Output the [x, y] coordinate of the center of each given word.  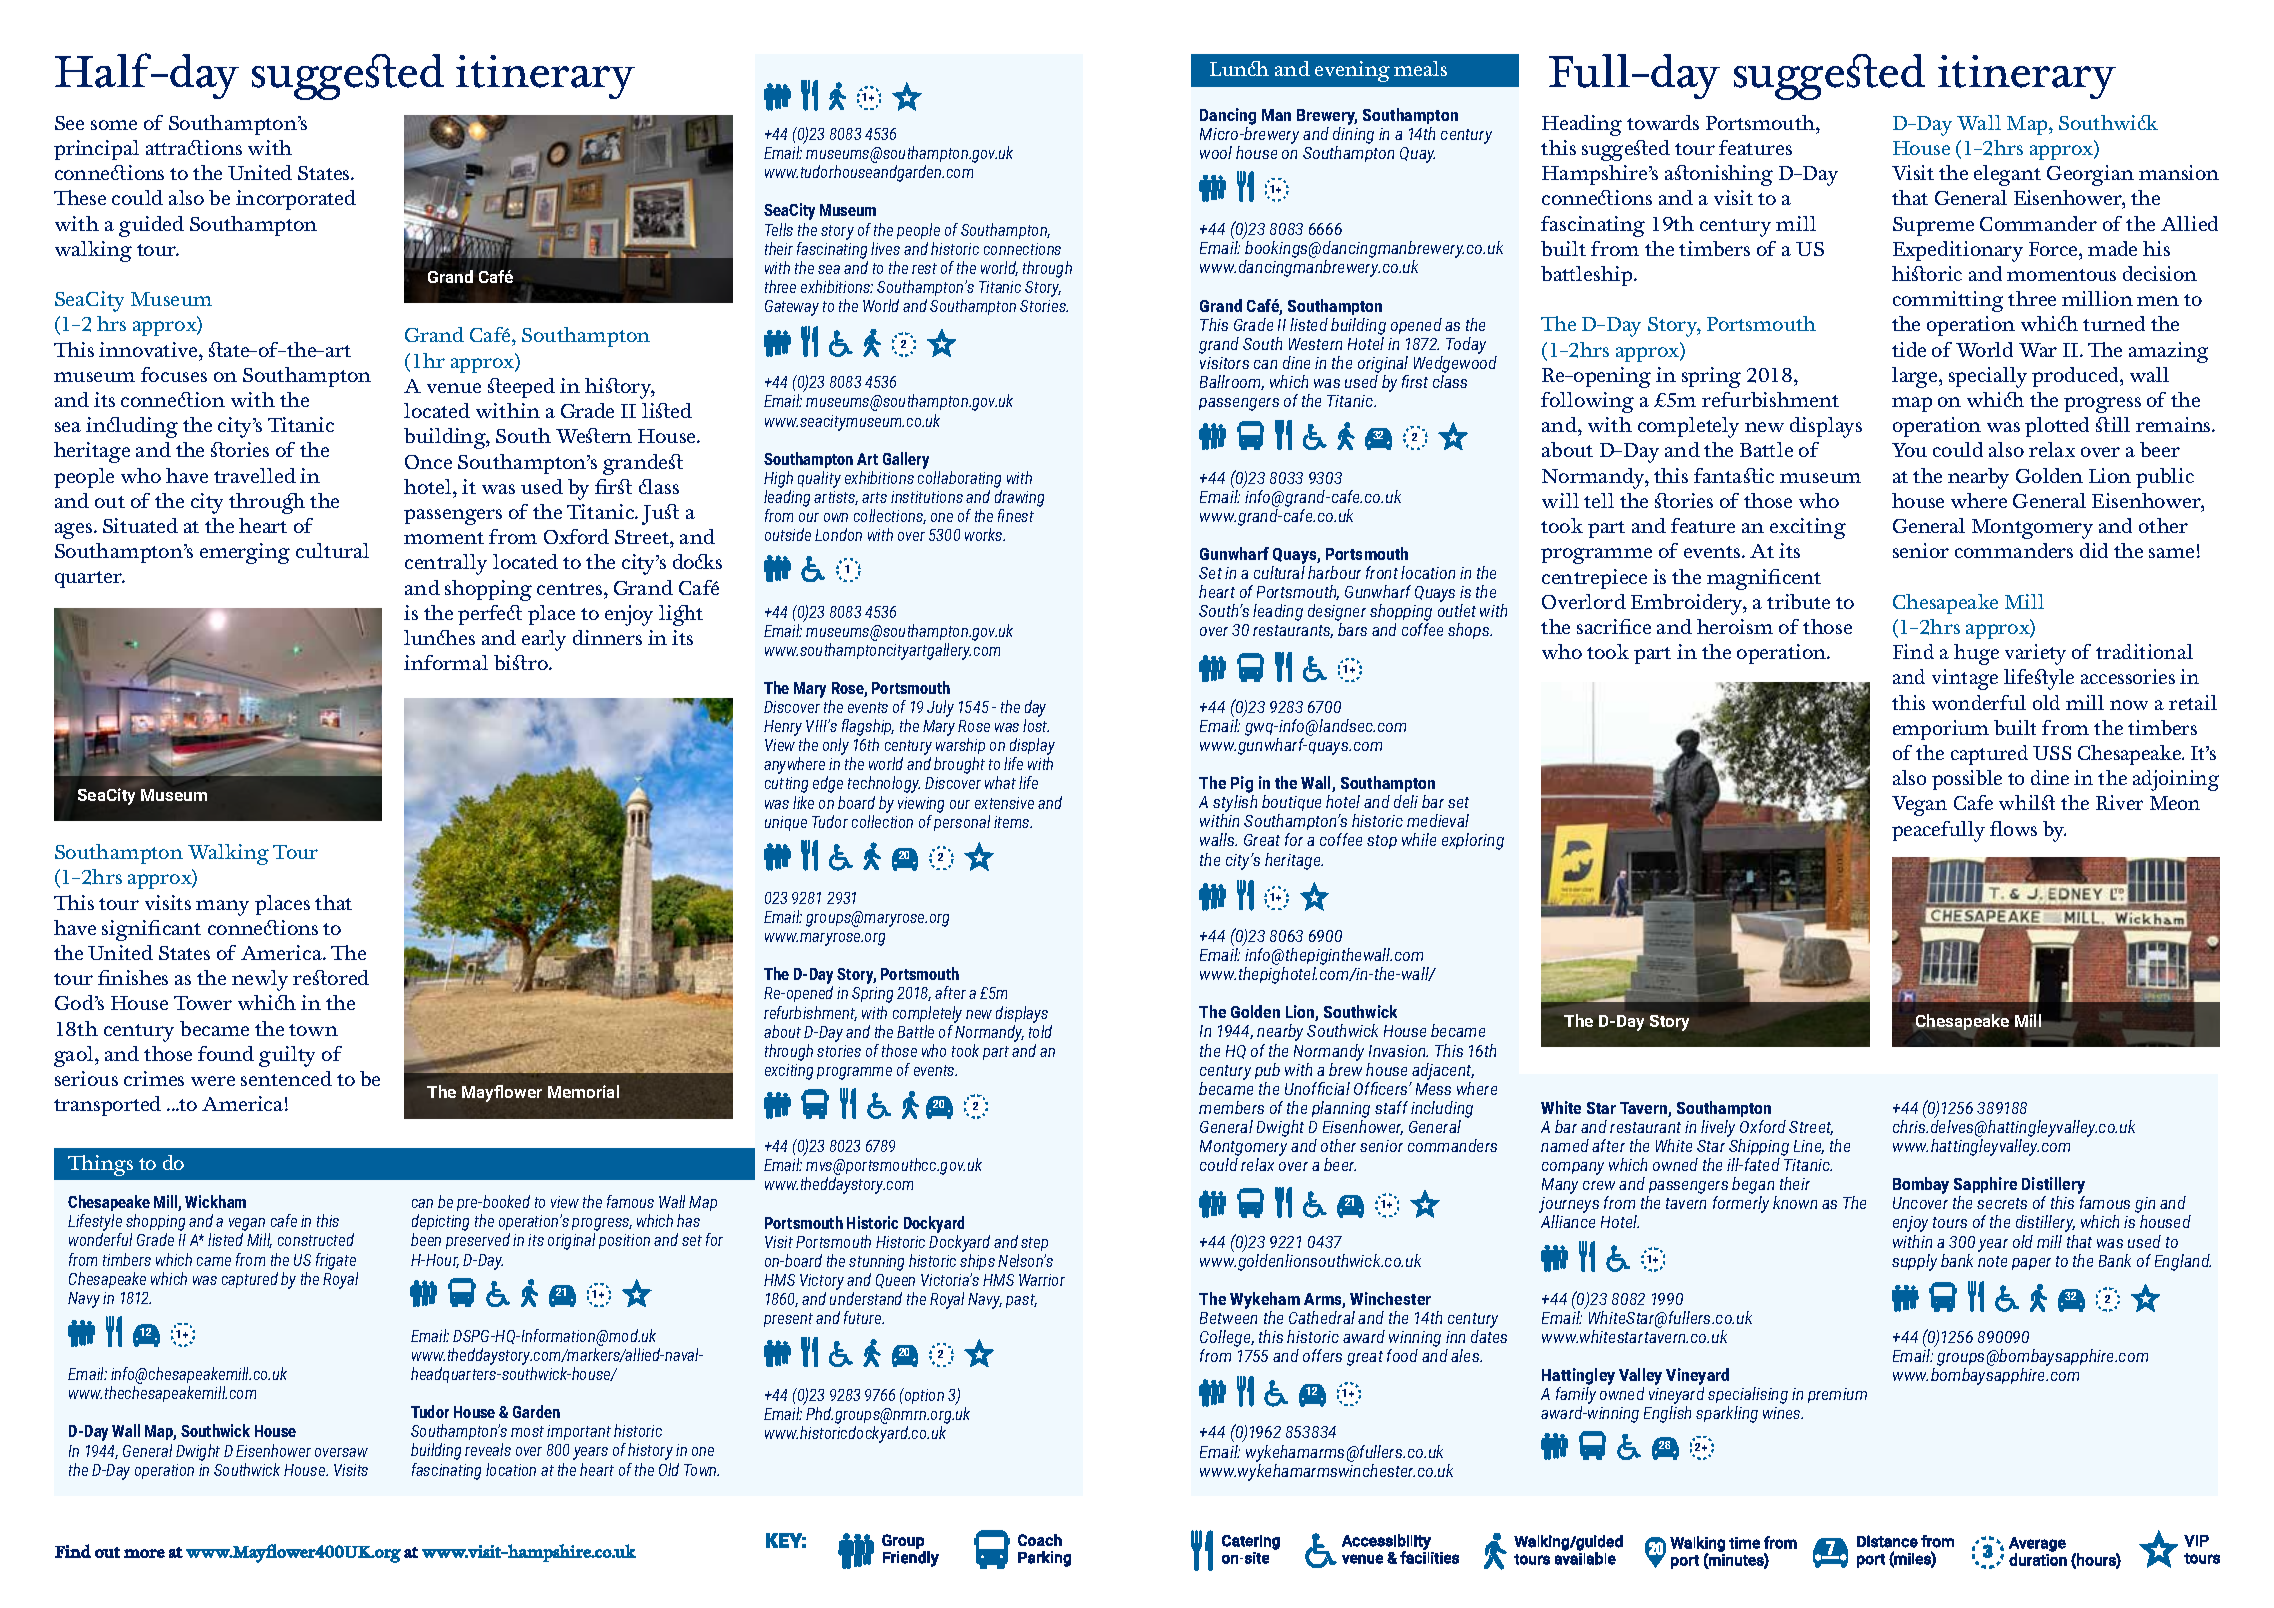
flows [2013, 828]
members [1231, 1107]
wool [1216, 152]
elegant [2007, 175]
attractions [194, 147]
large [1916, 377]
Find [1913, 651]
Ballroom [1232, 382]
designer [1337, 614]
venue [454, 388]
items [1013, 822]
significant [151, 930]
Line [1809, 1147]
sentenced [286, 1078]
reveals [488, 1449]
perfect [490, 615]
